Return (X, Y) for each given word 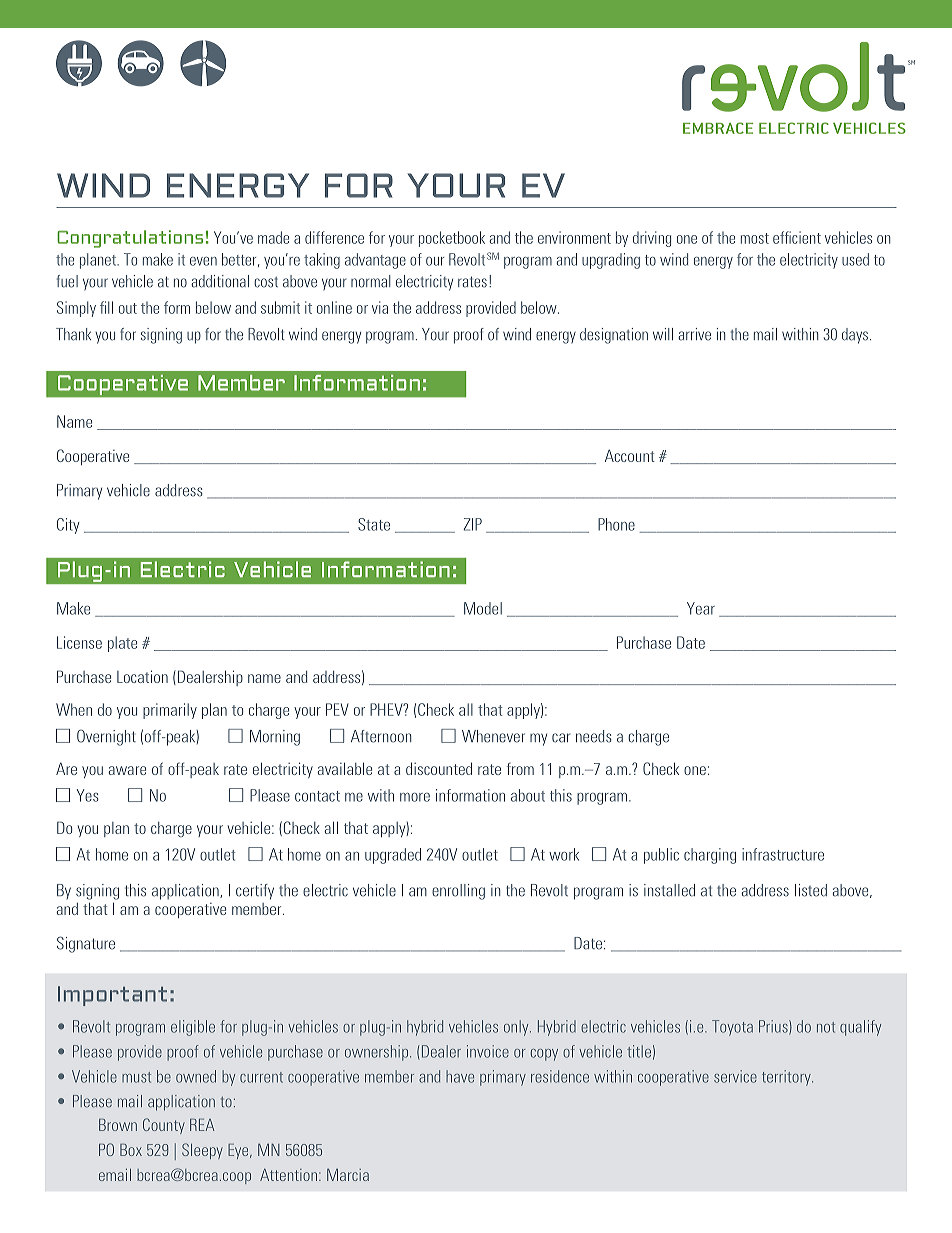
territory (787, 1078)
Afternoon (381, 736)
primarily (170, 711)
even (203, 261)
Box (131, 1150)
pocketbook (452, 239)
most (755, 238)
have (460, 1076)
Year (701, 608)
